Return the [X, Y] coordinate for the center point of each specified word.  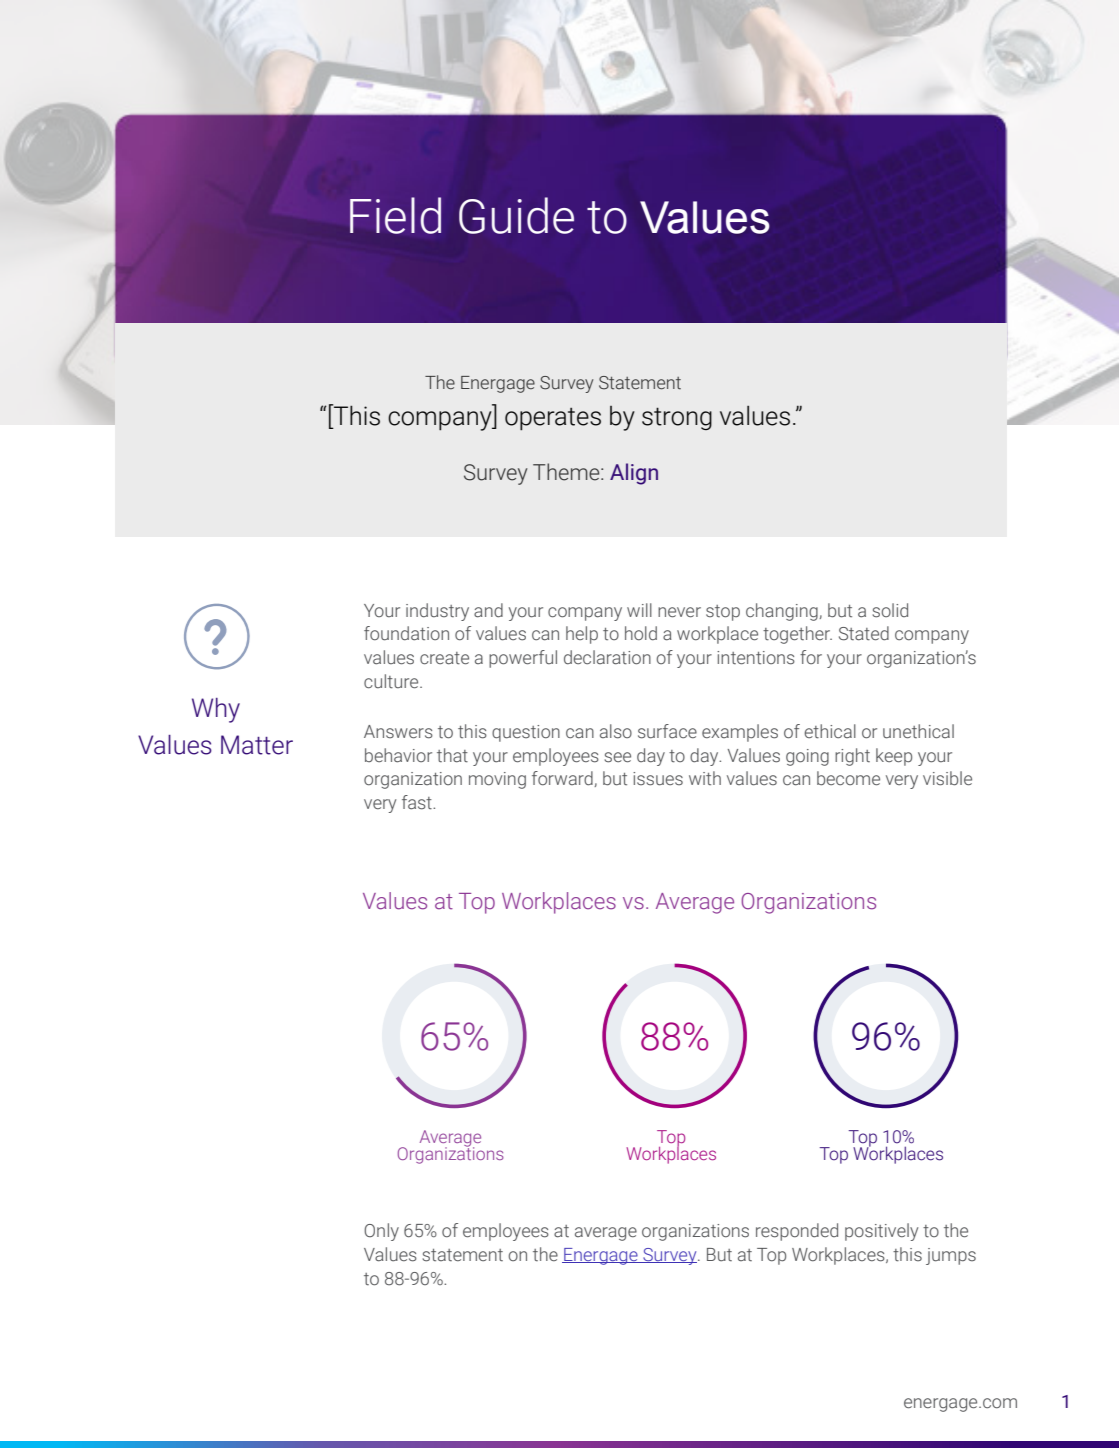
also [616, 731]
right [852, 757]
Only [381, 1232]
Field [395, 215]
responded [797, 1232]
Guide [516, 215]
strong [677, 418]
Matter [257, 745]
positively [881, 1232]
